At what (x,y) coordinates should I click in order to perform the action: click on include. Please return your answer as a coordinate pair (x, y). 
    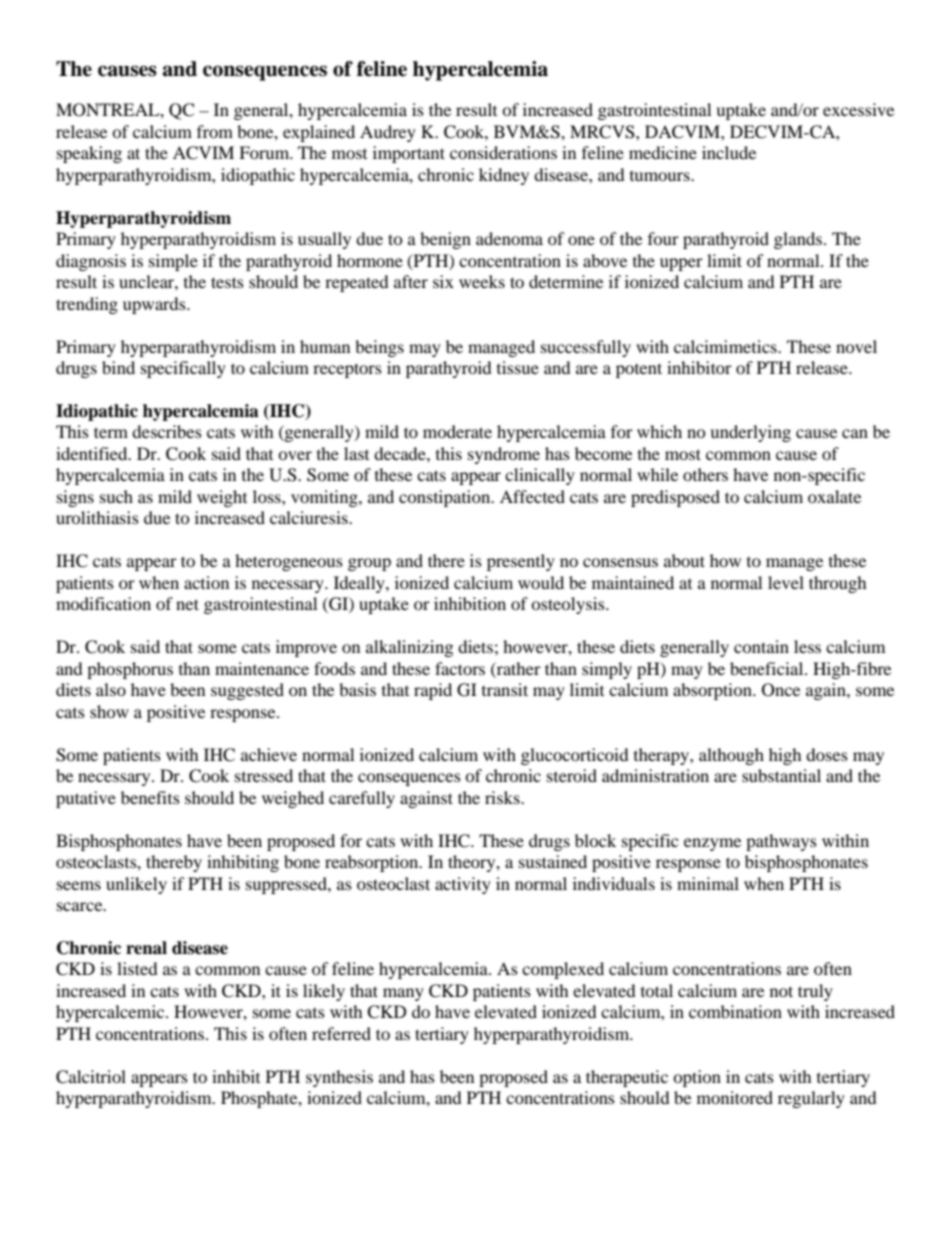
    Looking at the image, I should click on (729, 152).
